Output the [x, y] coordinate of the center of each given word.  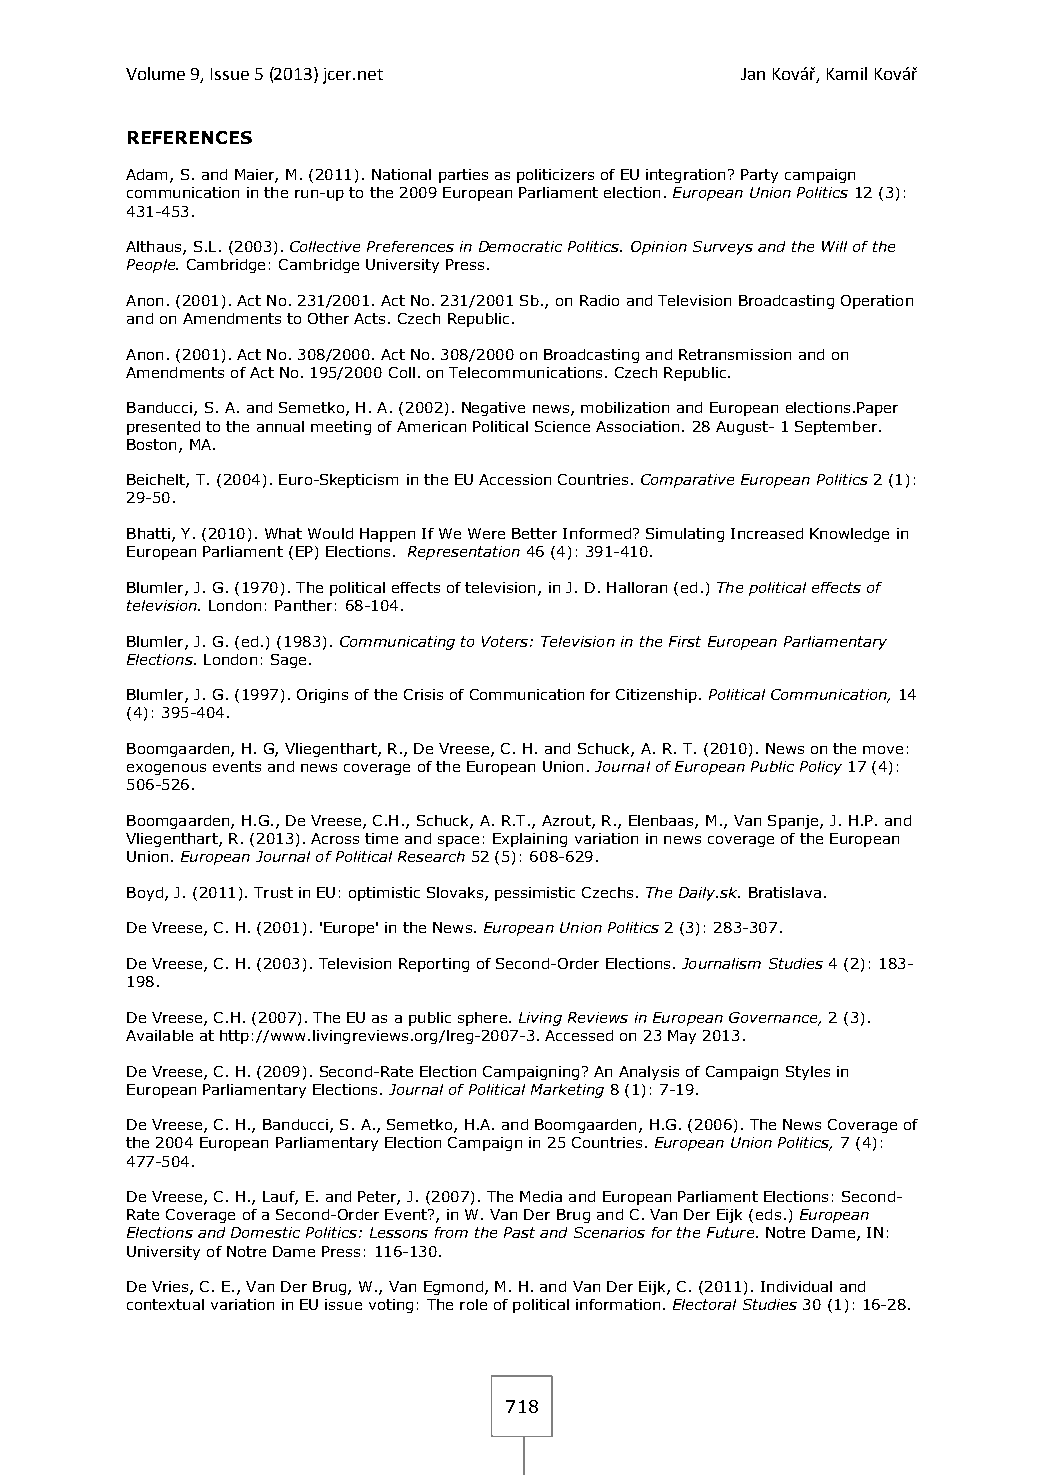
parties [463, 176]
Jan [753, 74]
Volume [155, 73]
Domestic [265, 1232]
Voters [506, 641]
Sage [288, 661]
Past [519, 1232]
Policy [821, 768]
